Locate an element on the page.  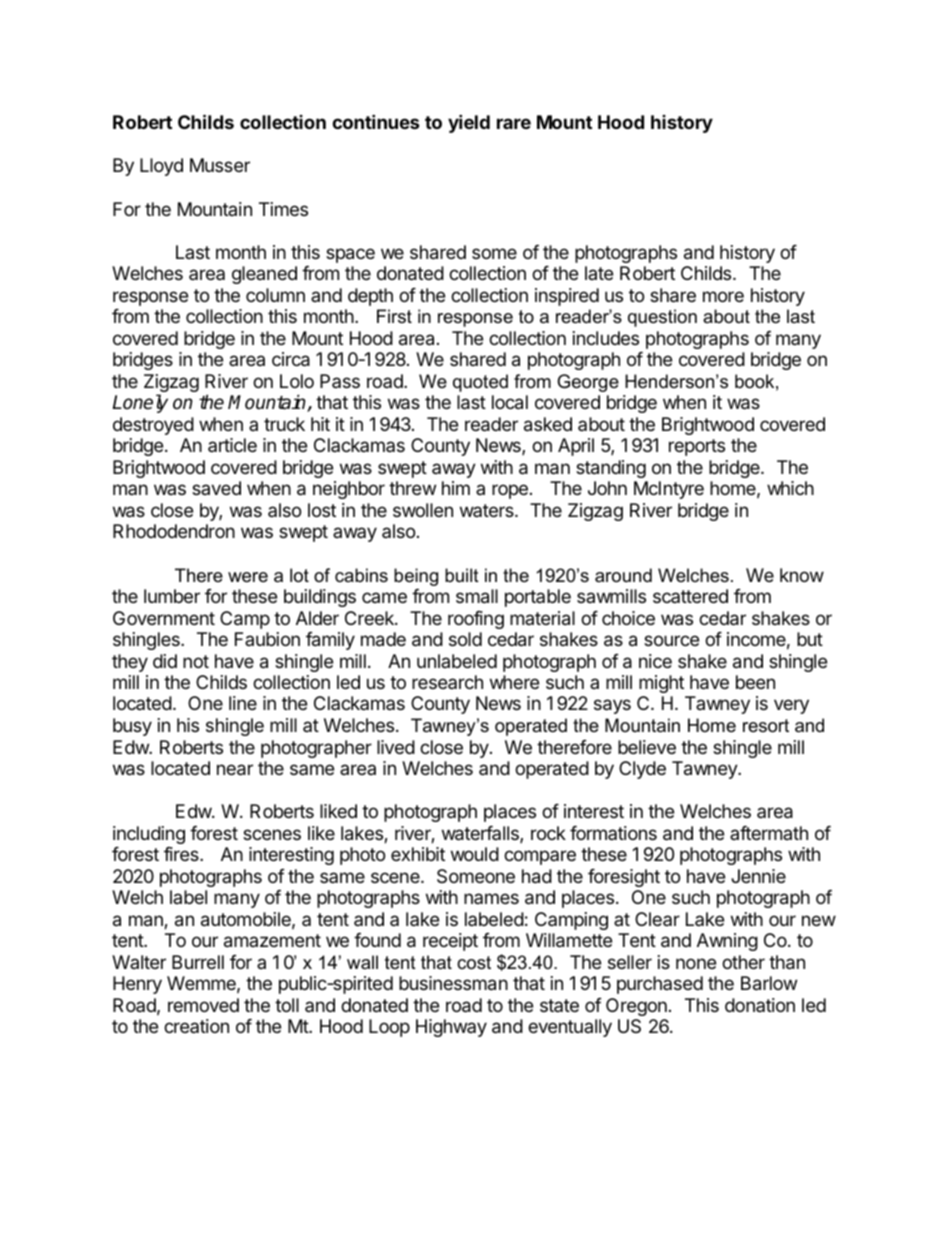
local is located at coordinates (510, 402).
